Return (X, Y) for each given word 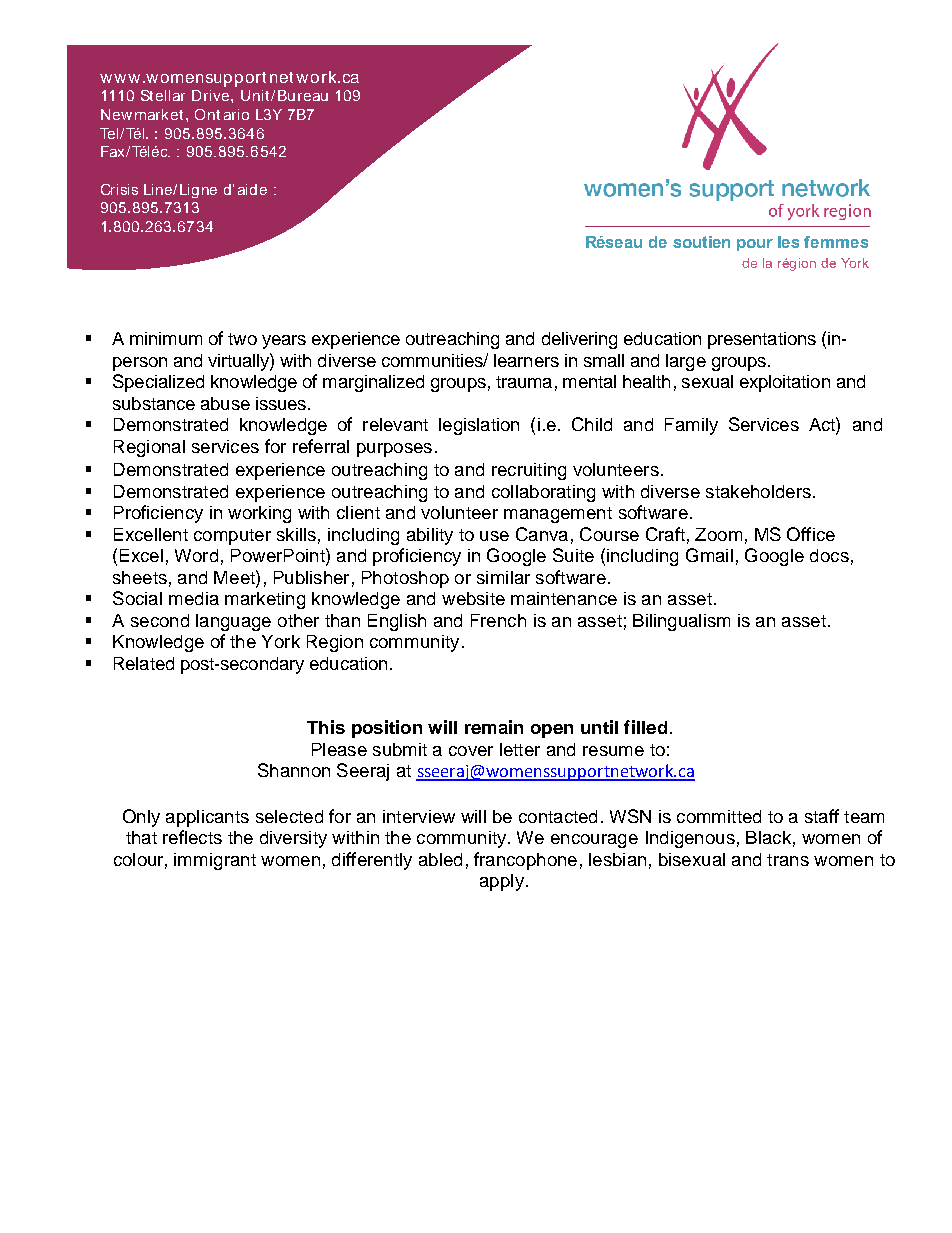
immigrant (215, 861)
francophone (525, 861)
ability (430, 536)
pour (755, 245)
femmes (836, 242)
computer (232, 537)
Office (811, 534)
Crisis (119, 189)
